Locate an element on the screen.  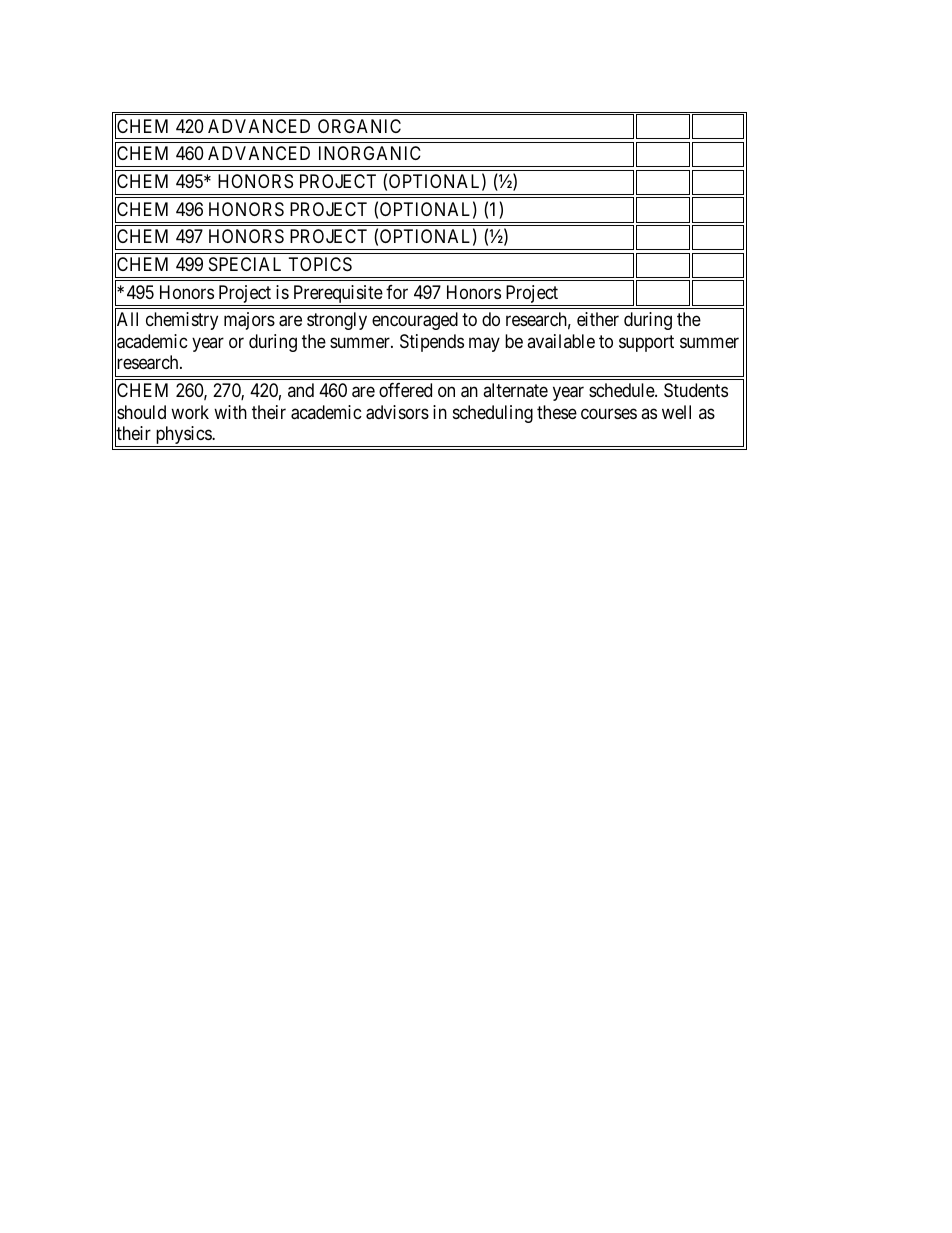
for is located at coordinates (397, 292).
